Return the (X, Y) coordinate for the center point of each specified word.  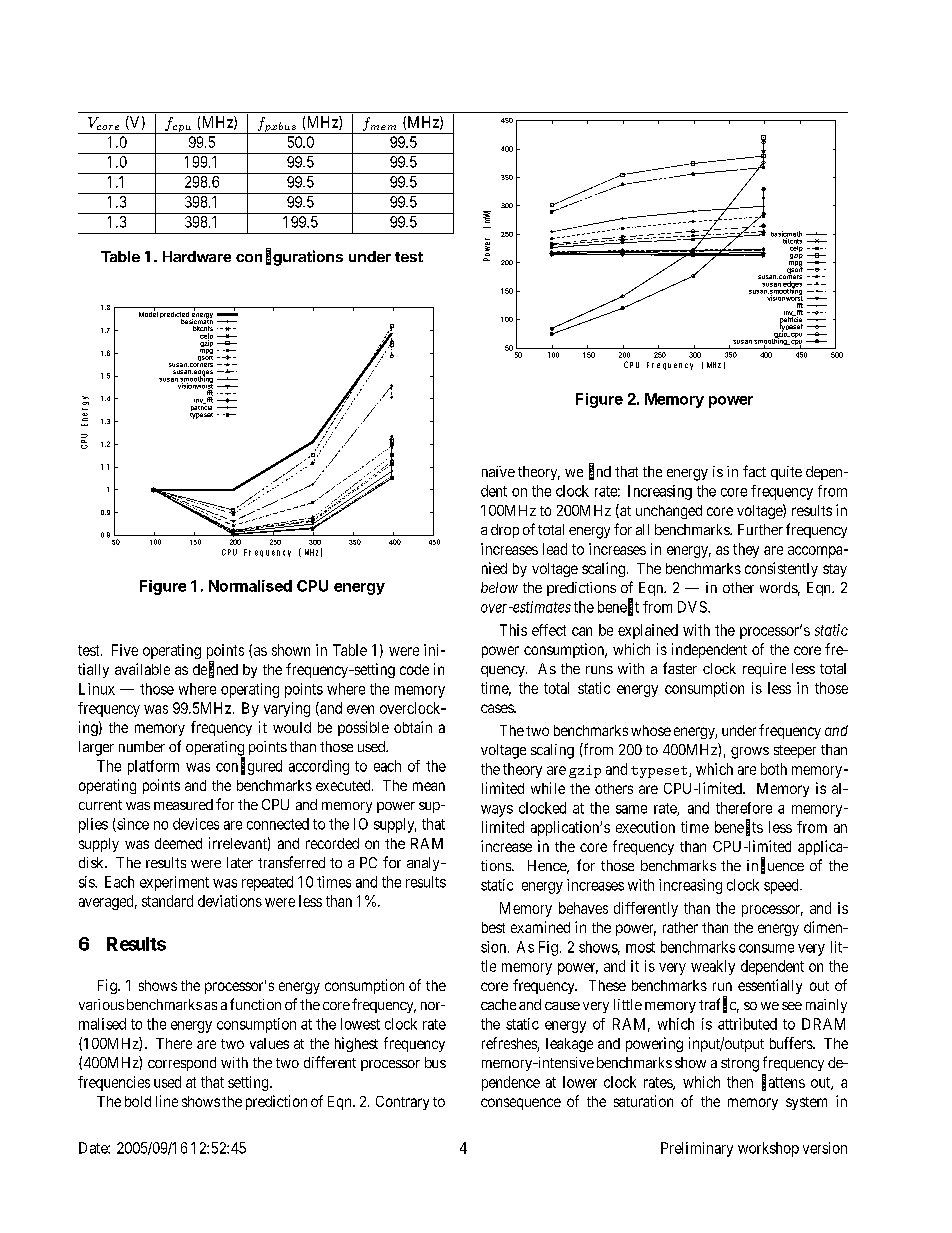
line (167, 1101)
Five (125, 650)
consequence (521, 1104)
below (499, 587)
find (600, 472)
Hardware (197, 256)
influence (775, 866)
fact (754, 471)
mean (429, 786)
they (746, 550)
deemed (178, 843)
